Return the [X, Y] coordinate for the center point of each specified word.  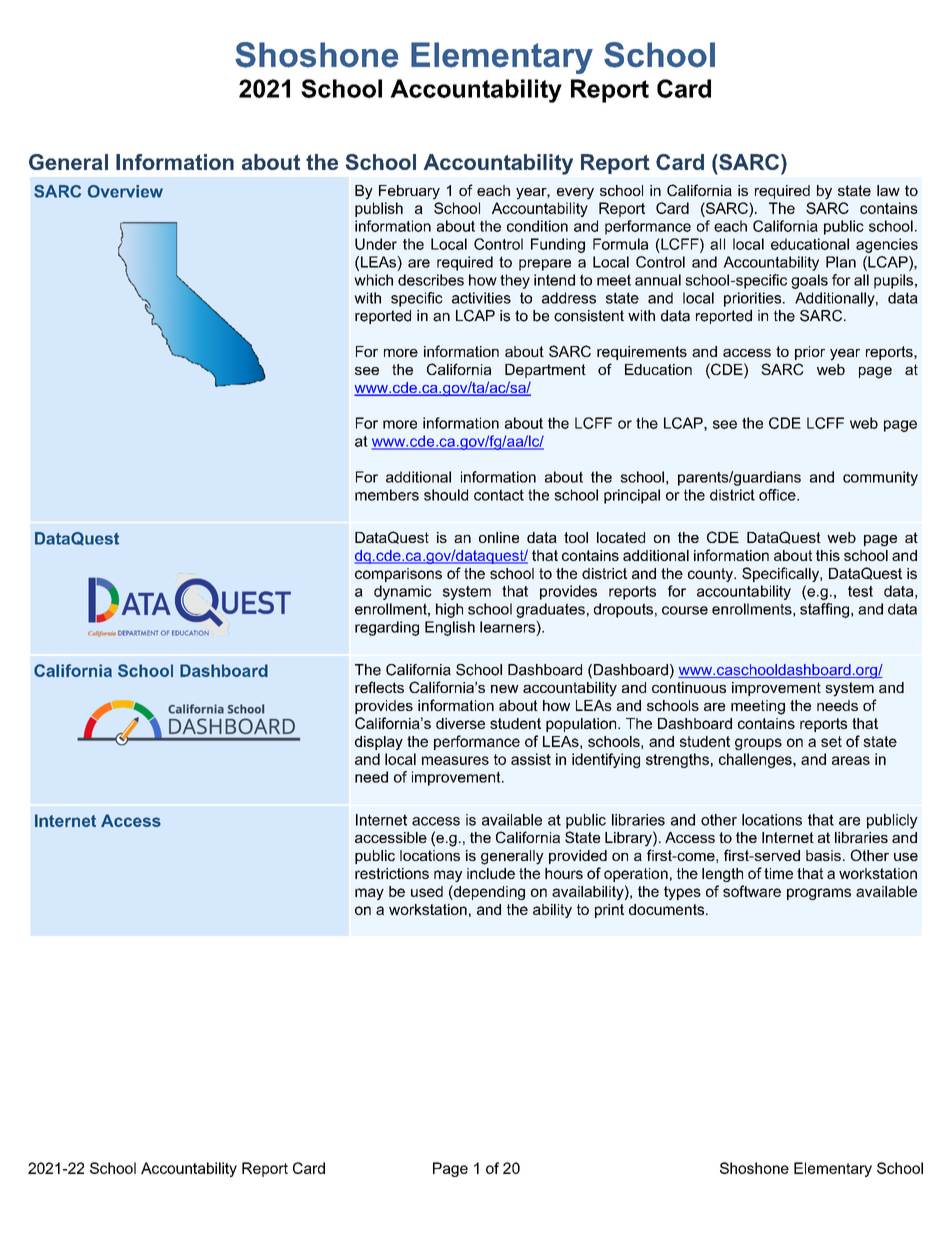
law [888, 190]
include [491, 873]
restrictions [392, 873]
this [828, 555]
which [373, 280]
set [831, 741]
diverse [460, 723]
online [499, 537]
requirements [642, 353]
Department [545, 371]
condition [537, 226]
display [379, 743]
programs [819, 894]
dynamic [403, 592]
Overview [125, 191]
